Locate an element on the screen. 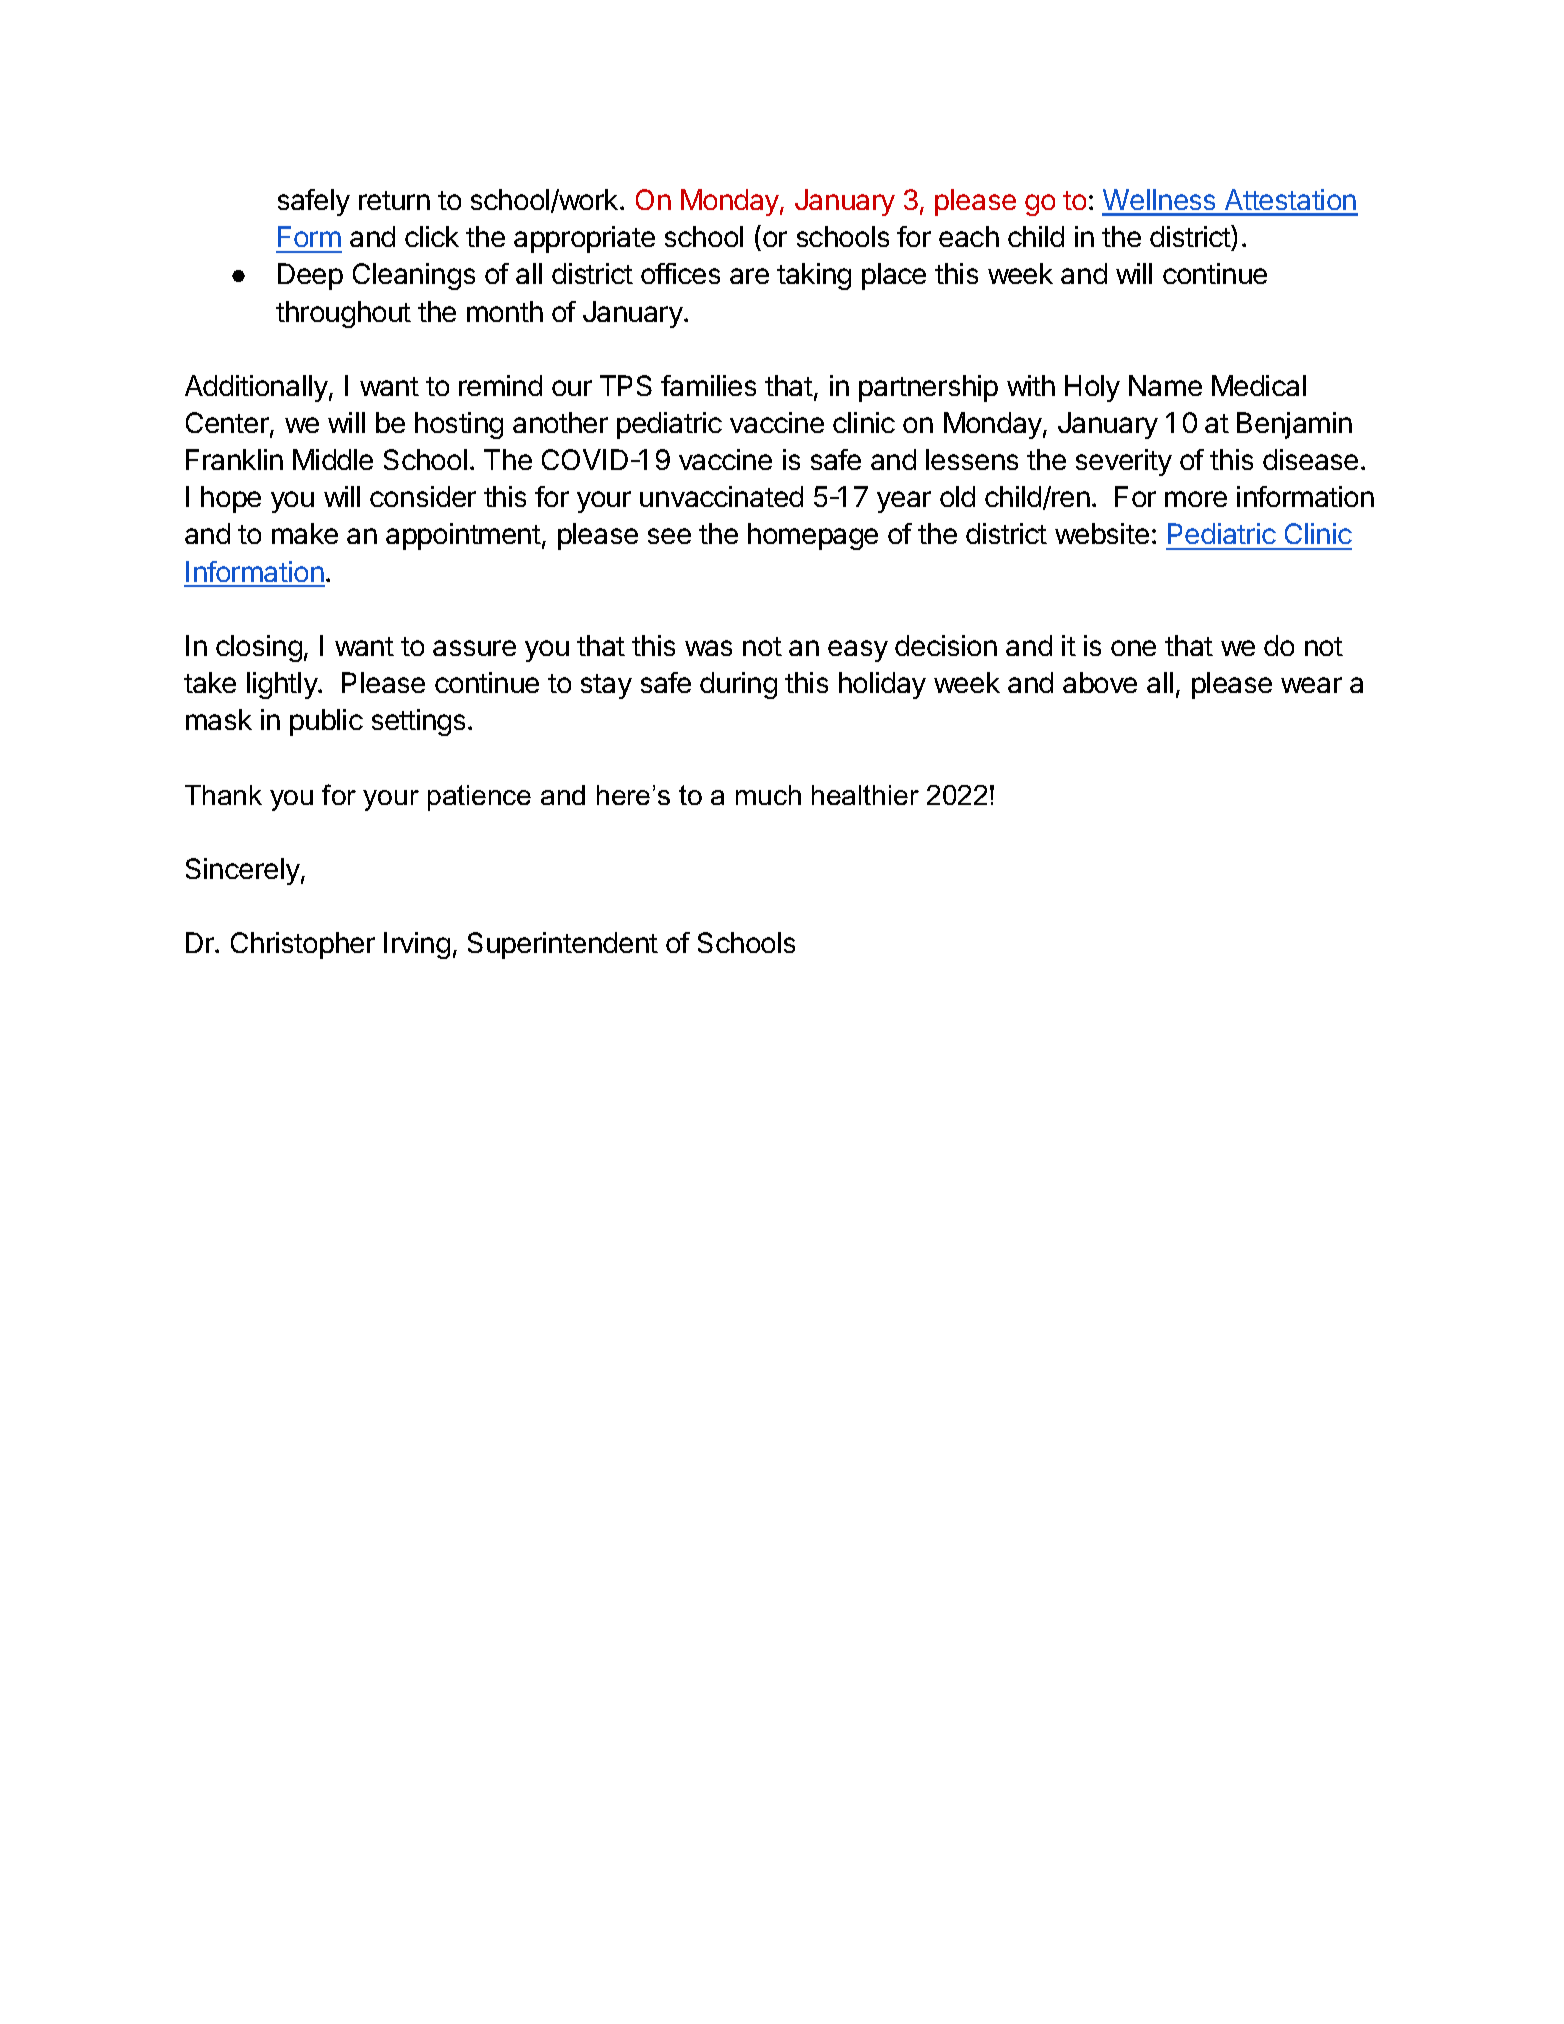  make is located at coordinates (305, 533).
